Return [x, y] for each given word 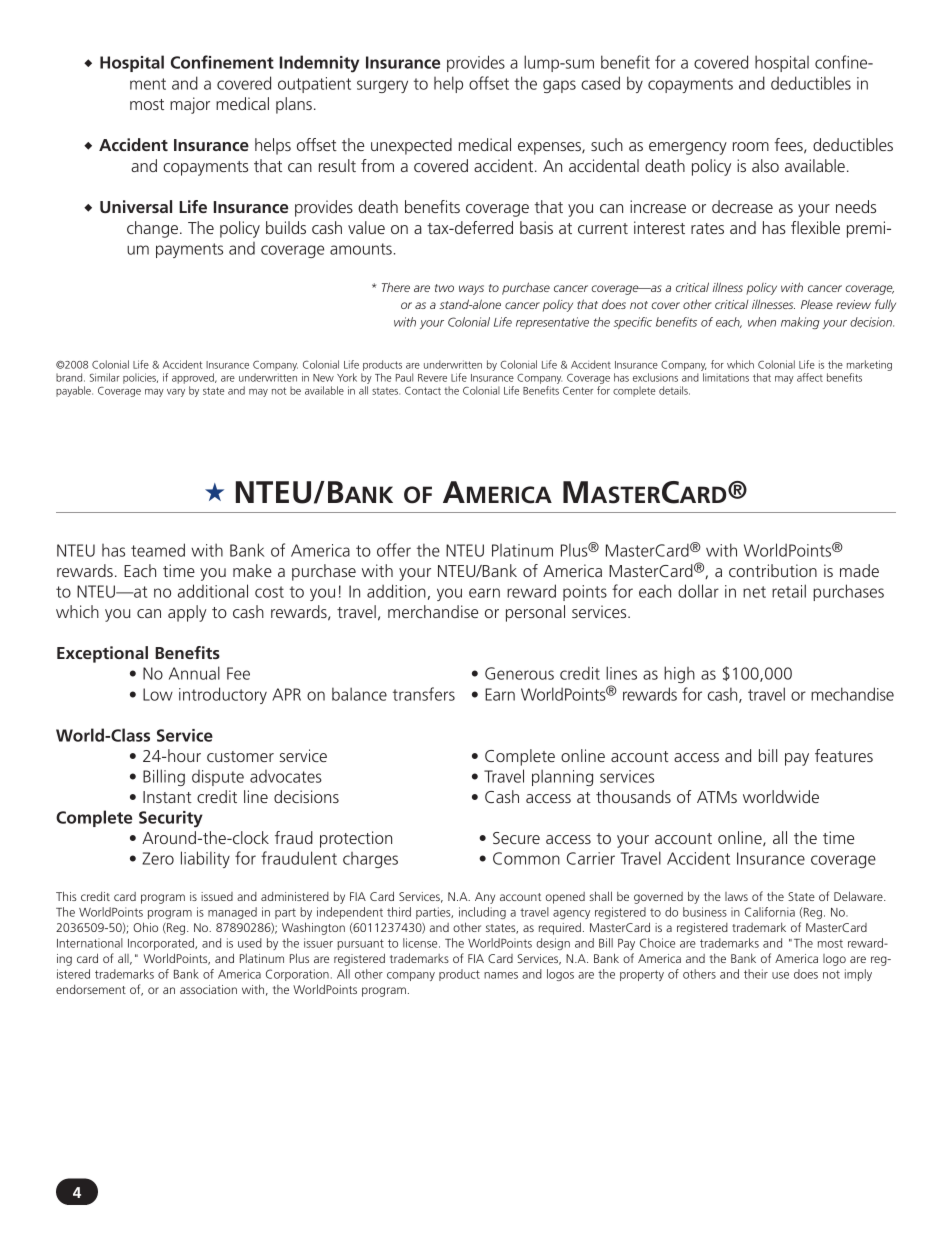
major [190, 105]
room [751, 146]
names [501, 975]
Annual [194, 673]
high [679, 674]
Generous [519, 673]
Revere [432, 378]
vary [176, 393]
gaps [559, 86]
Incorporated [162, 944]
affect [810, 377]
